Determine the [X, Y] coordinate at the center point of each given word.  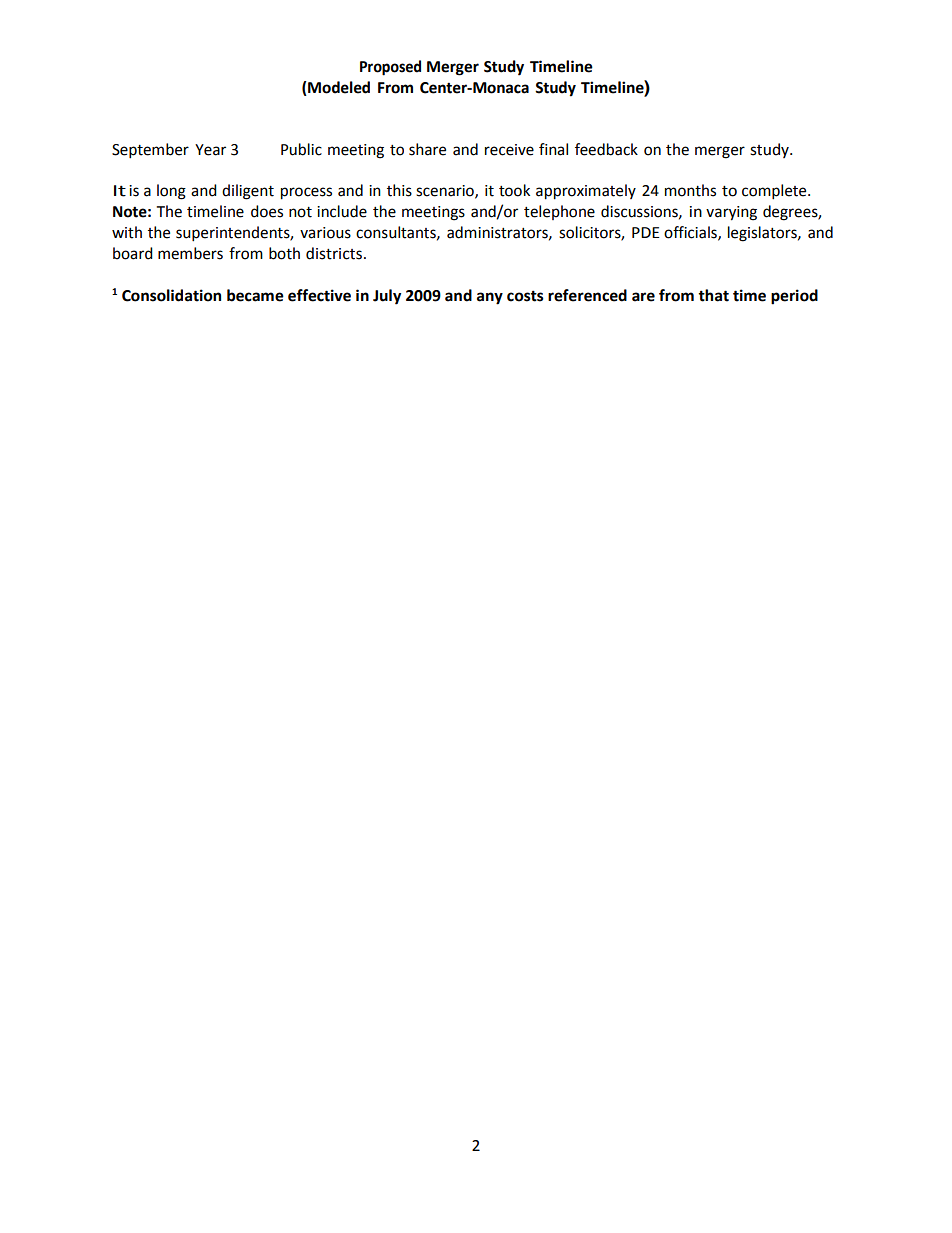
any [490, 298]
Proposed [390, 68]
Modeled [338, 88]
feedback [606, 149]
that [713, 295]
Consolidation [171, 295]
